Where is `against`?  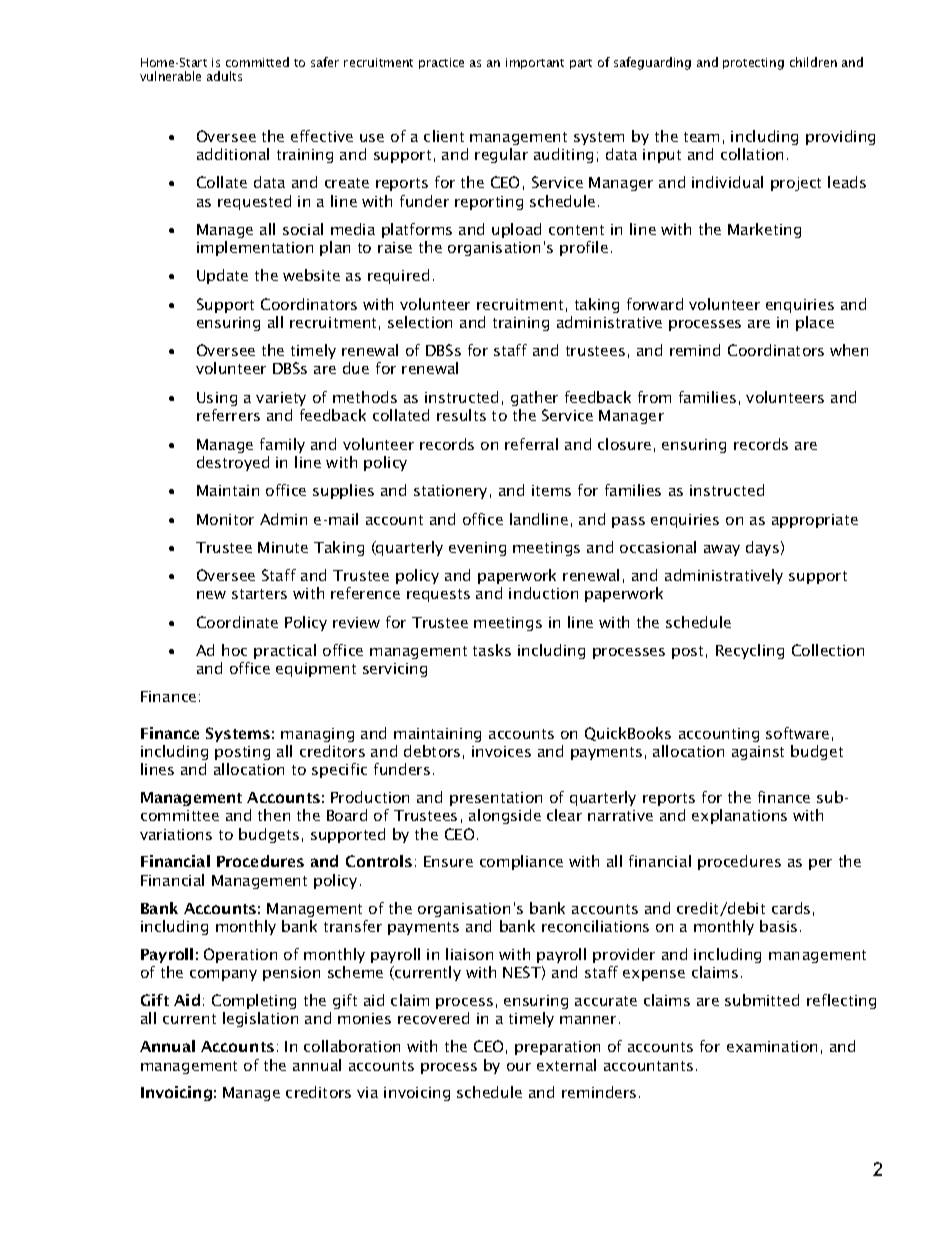
against is located at coordinates (758, 753).
